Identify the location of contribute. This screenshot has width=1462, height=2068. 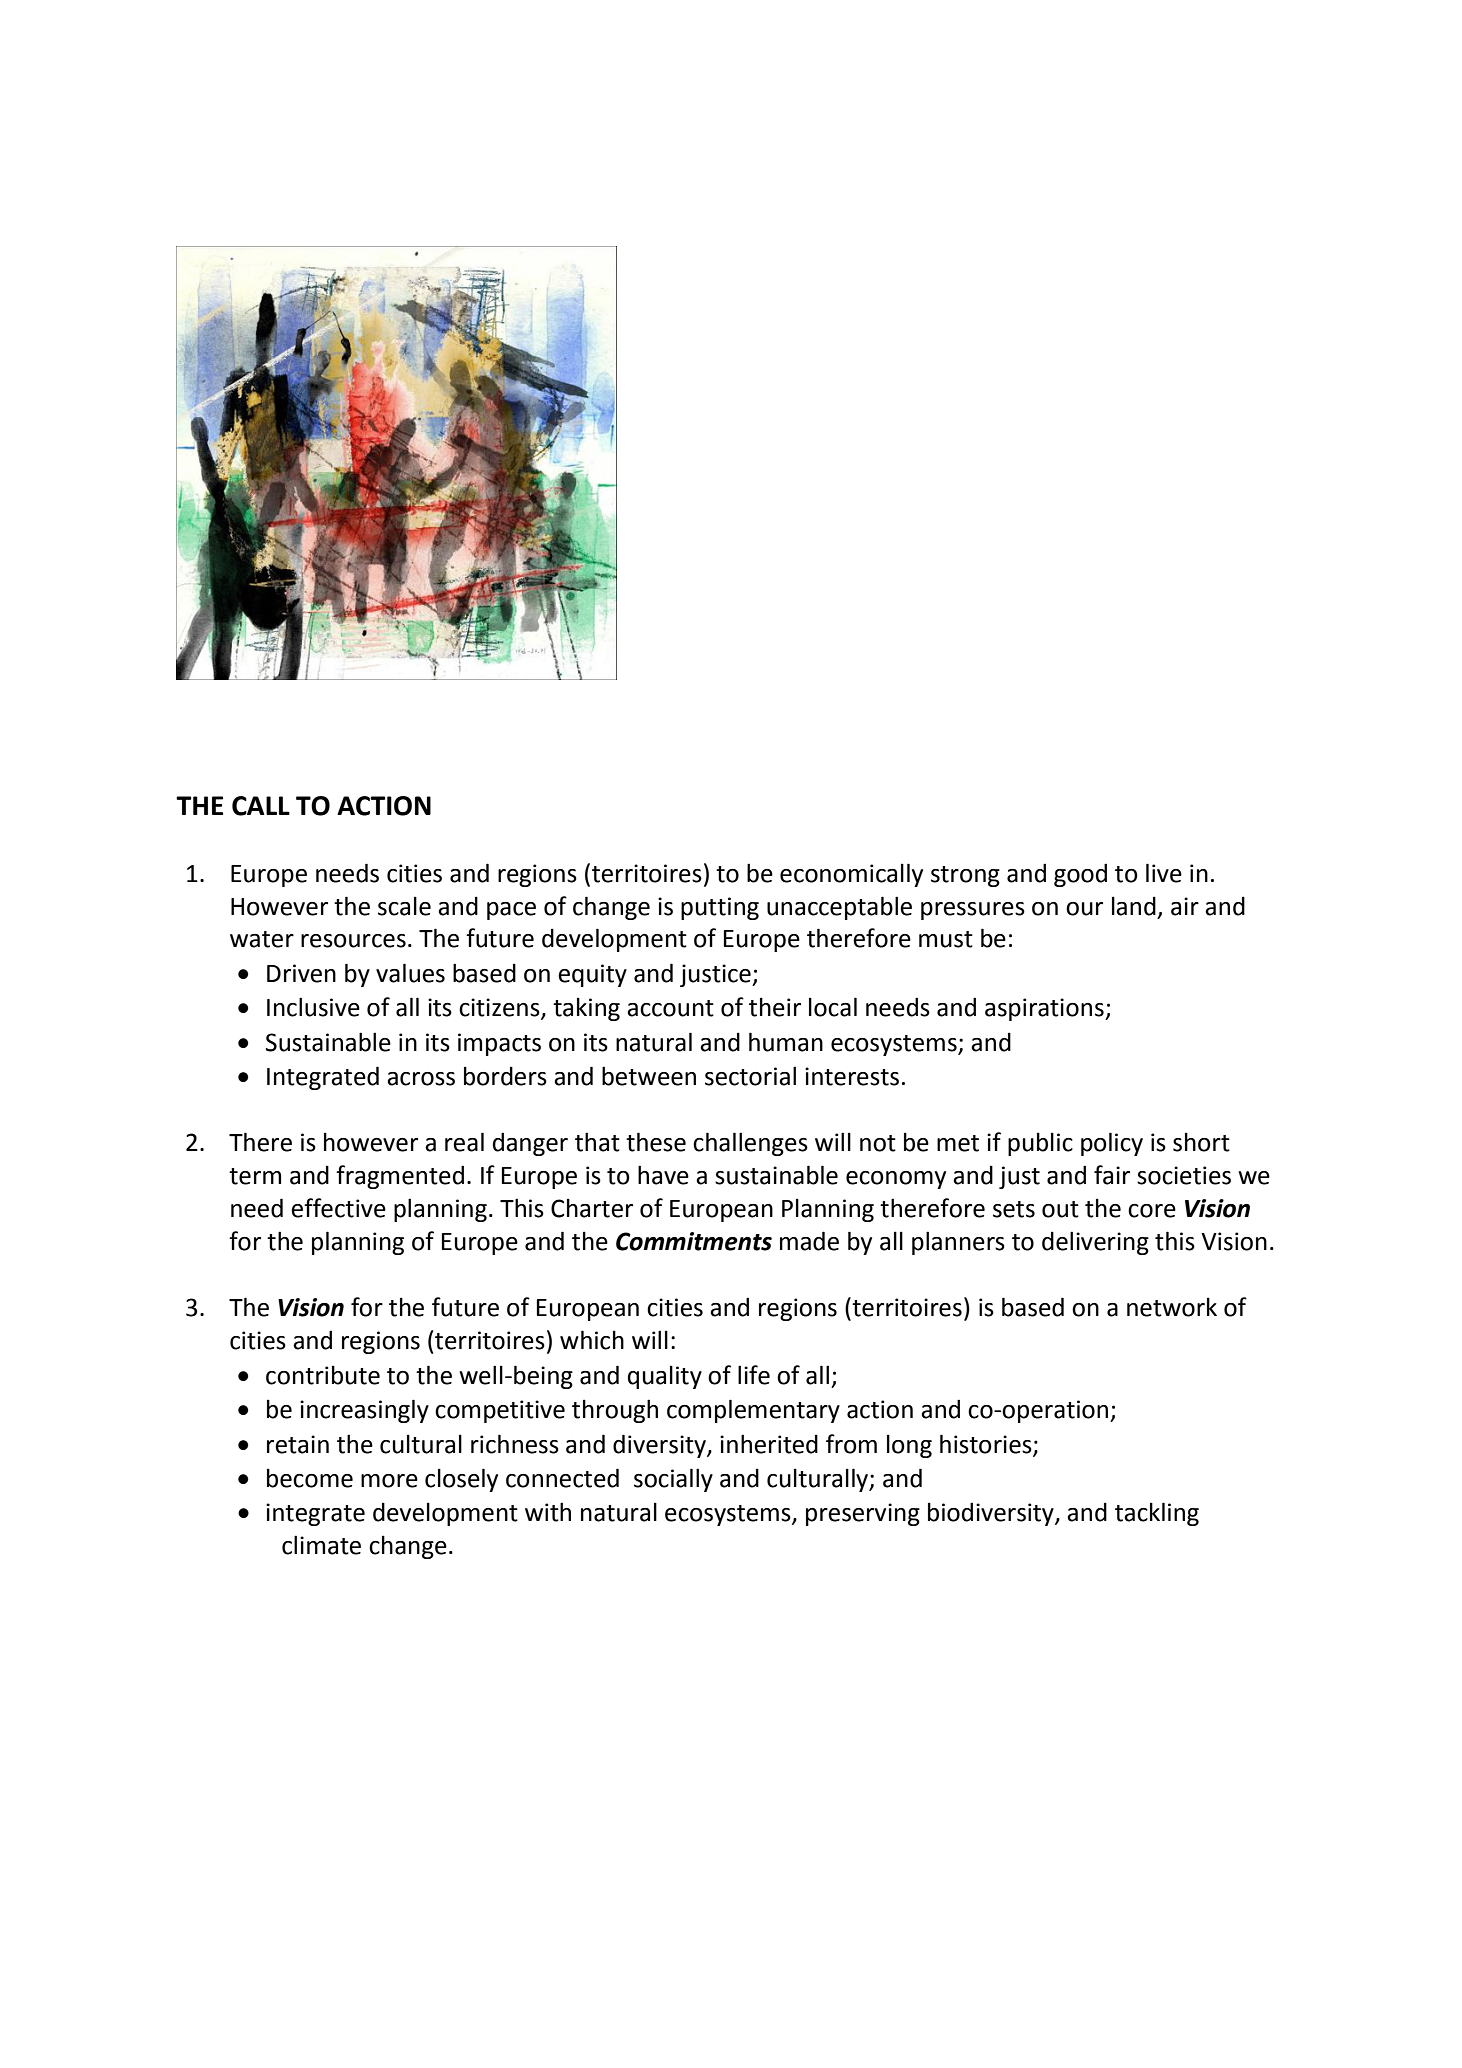
(323, 1375).
